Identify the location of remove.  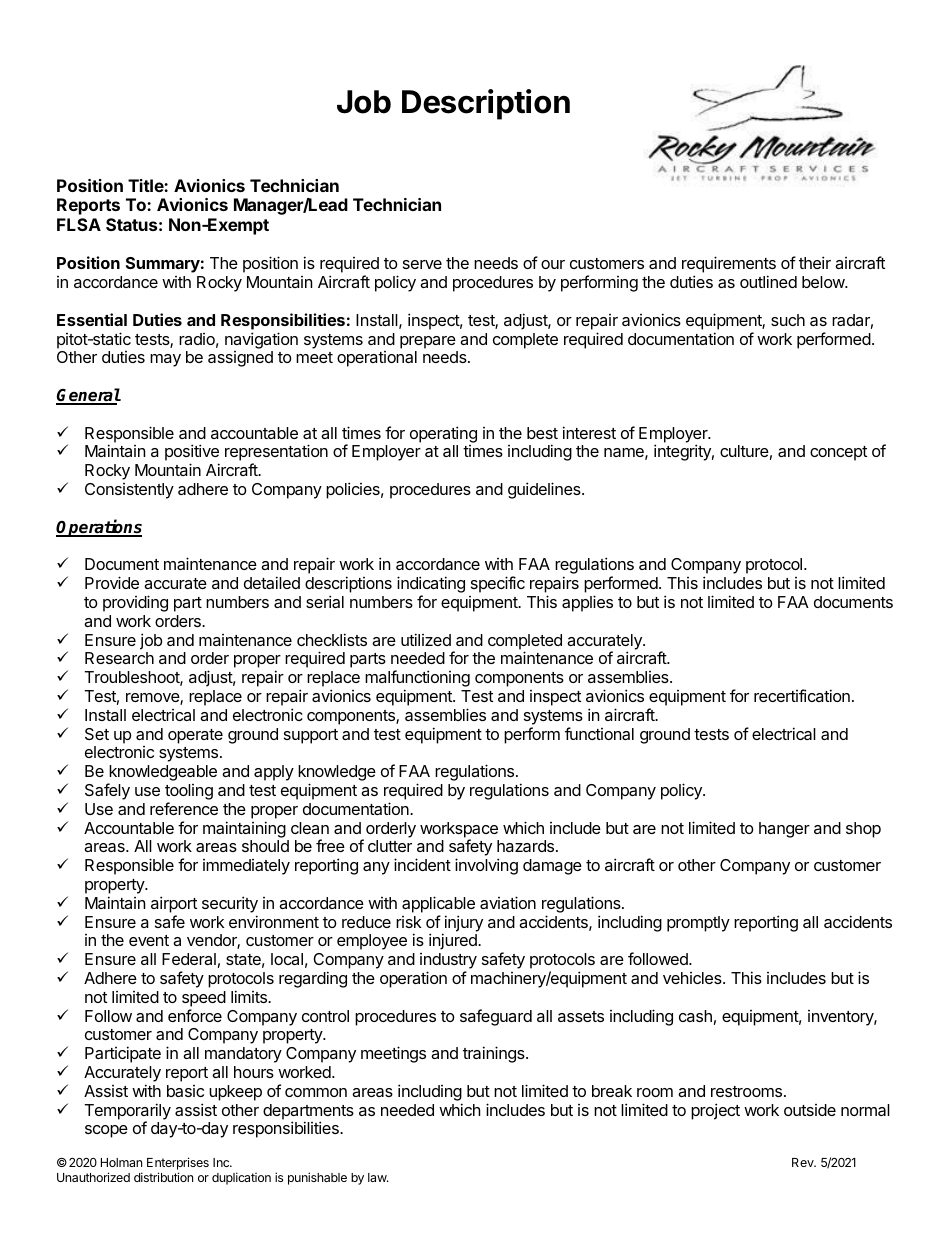
(153, 699).
